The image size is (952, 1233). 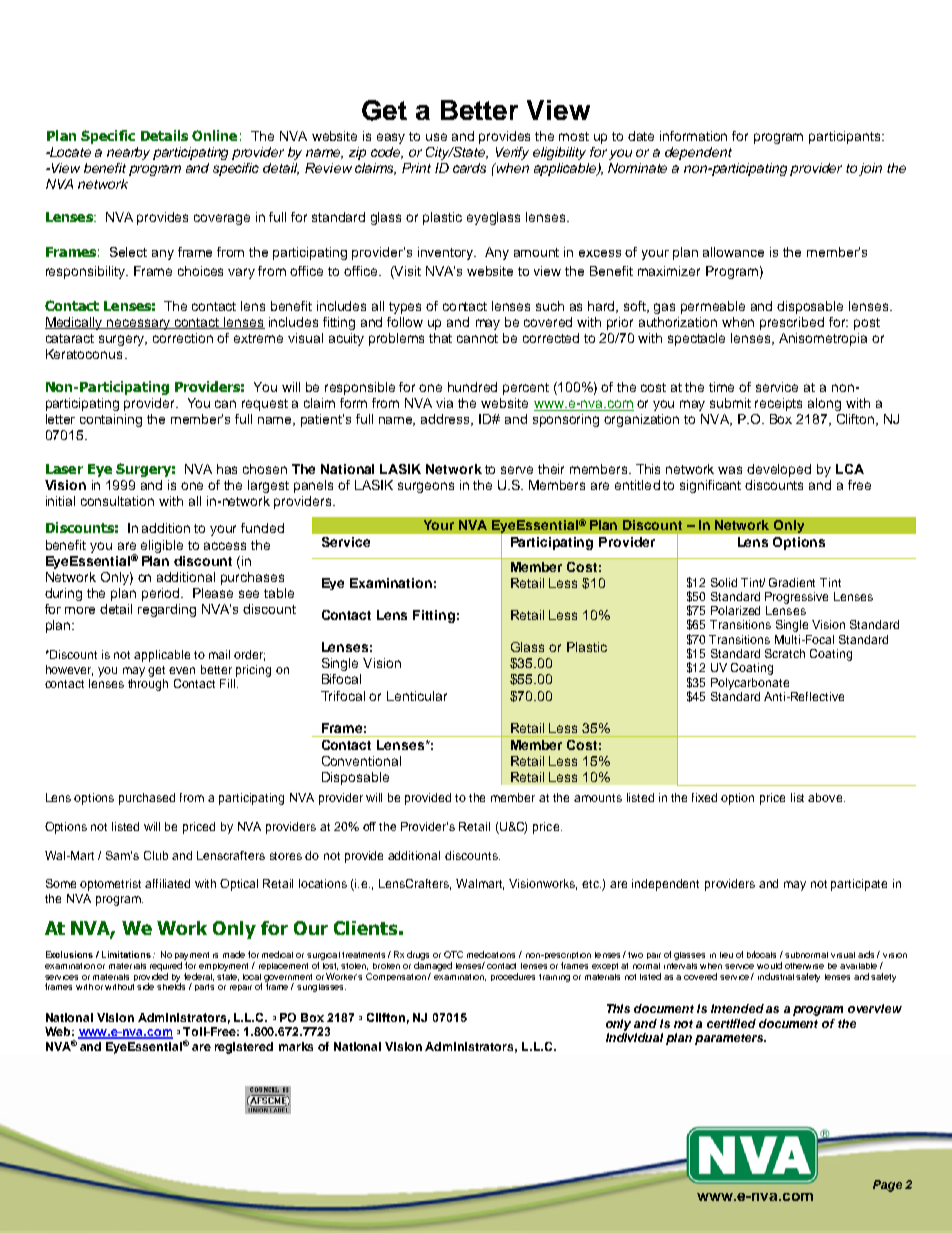 What do you see at coordinates (417, 696) in the document?
I see `Lenticular` at bounding box center [417, 696].
